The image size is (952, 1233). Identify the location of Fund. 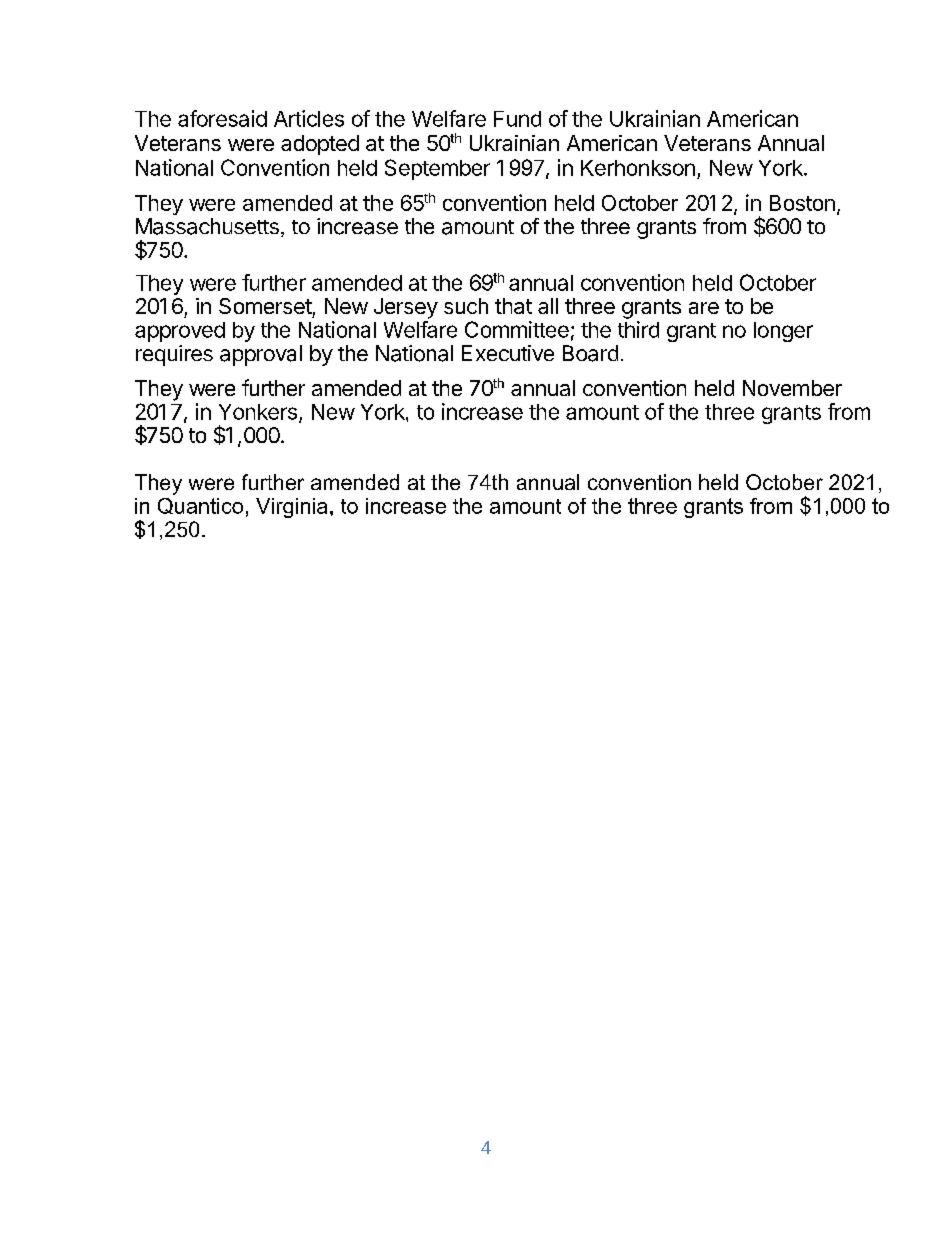
(517, 119).
